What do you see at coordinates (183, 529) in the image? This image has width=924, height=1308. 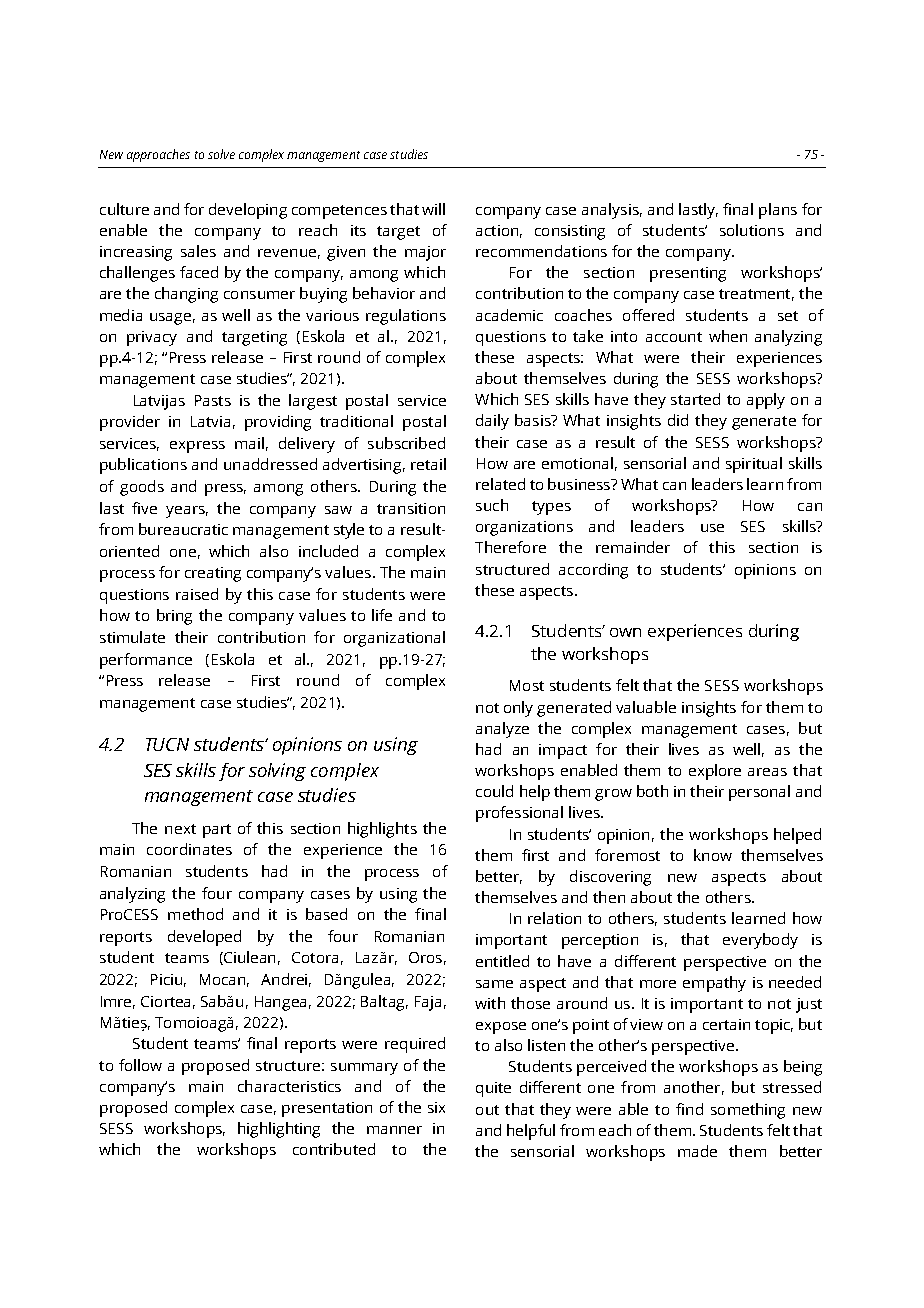 I see `bureaucratic` at bounding box center [183, 529].
